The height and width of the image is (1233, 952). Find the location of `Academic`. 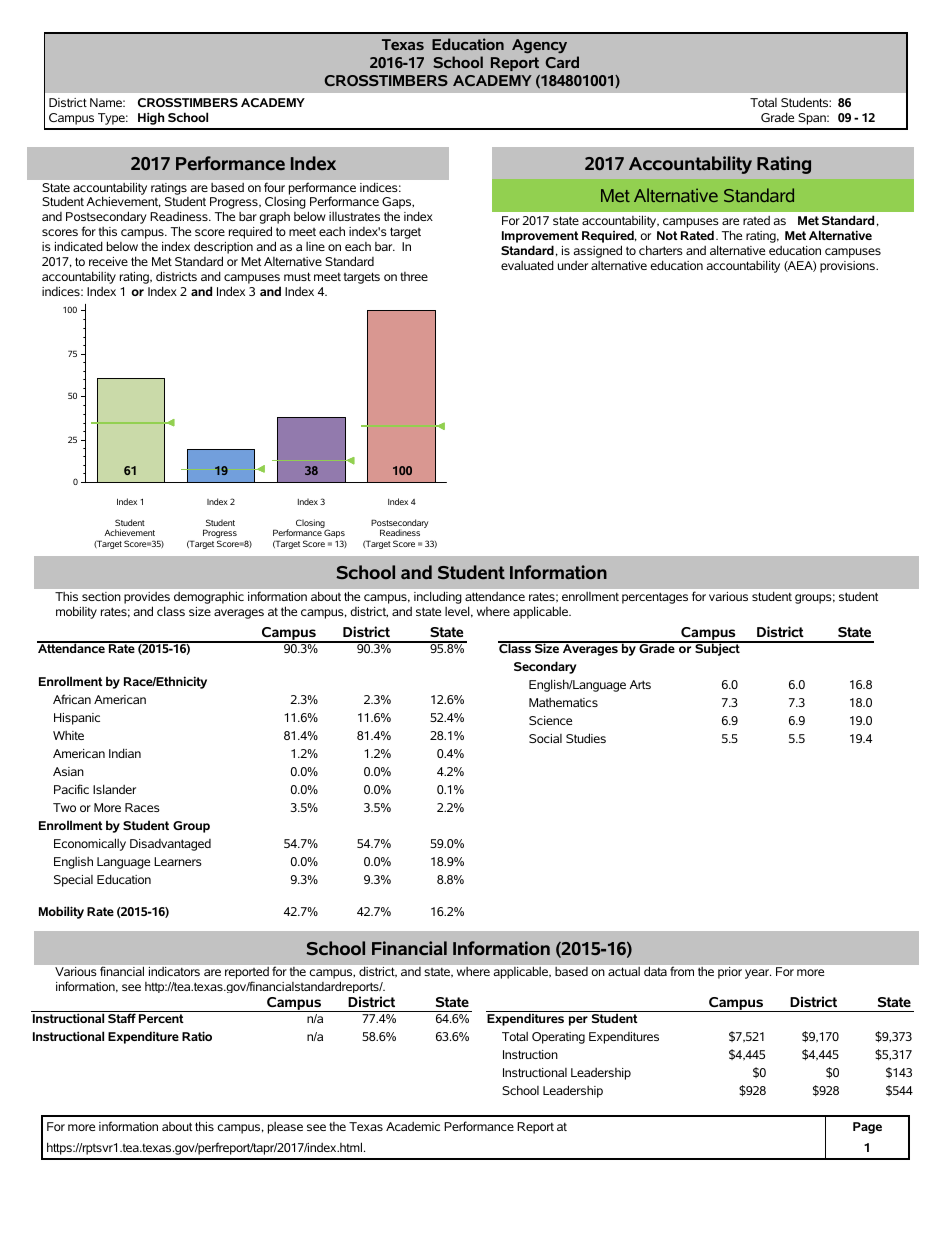

Academic is located at coordinates (413, 1126).
